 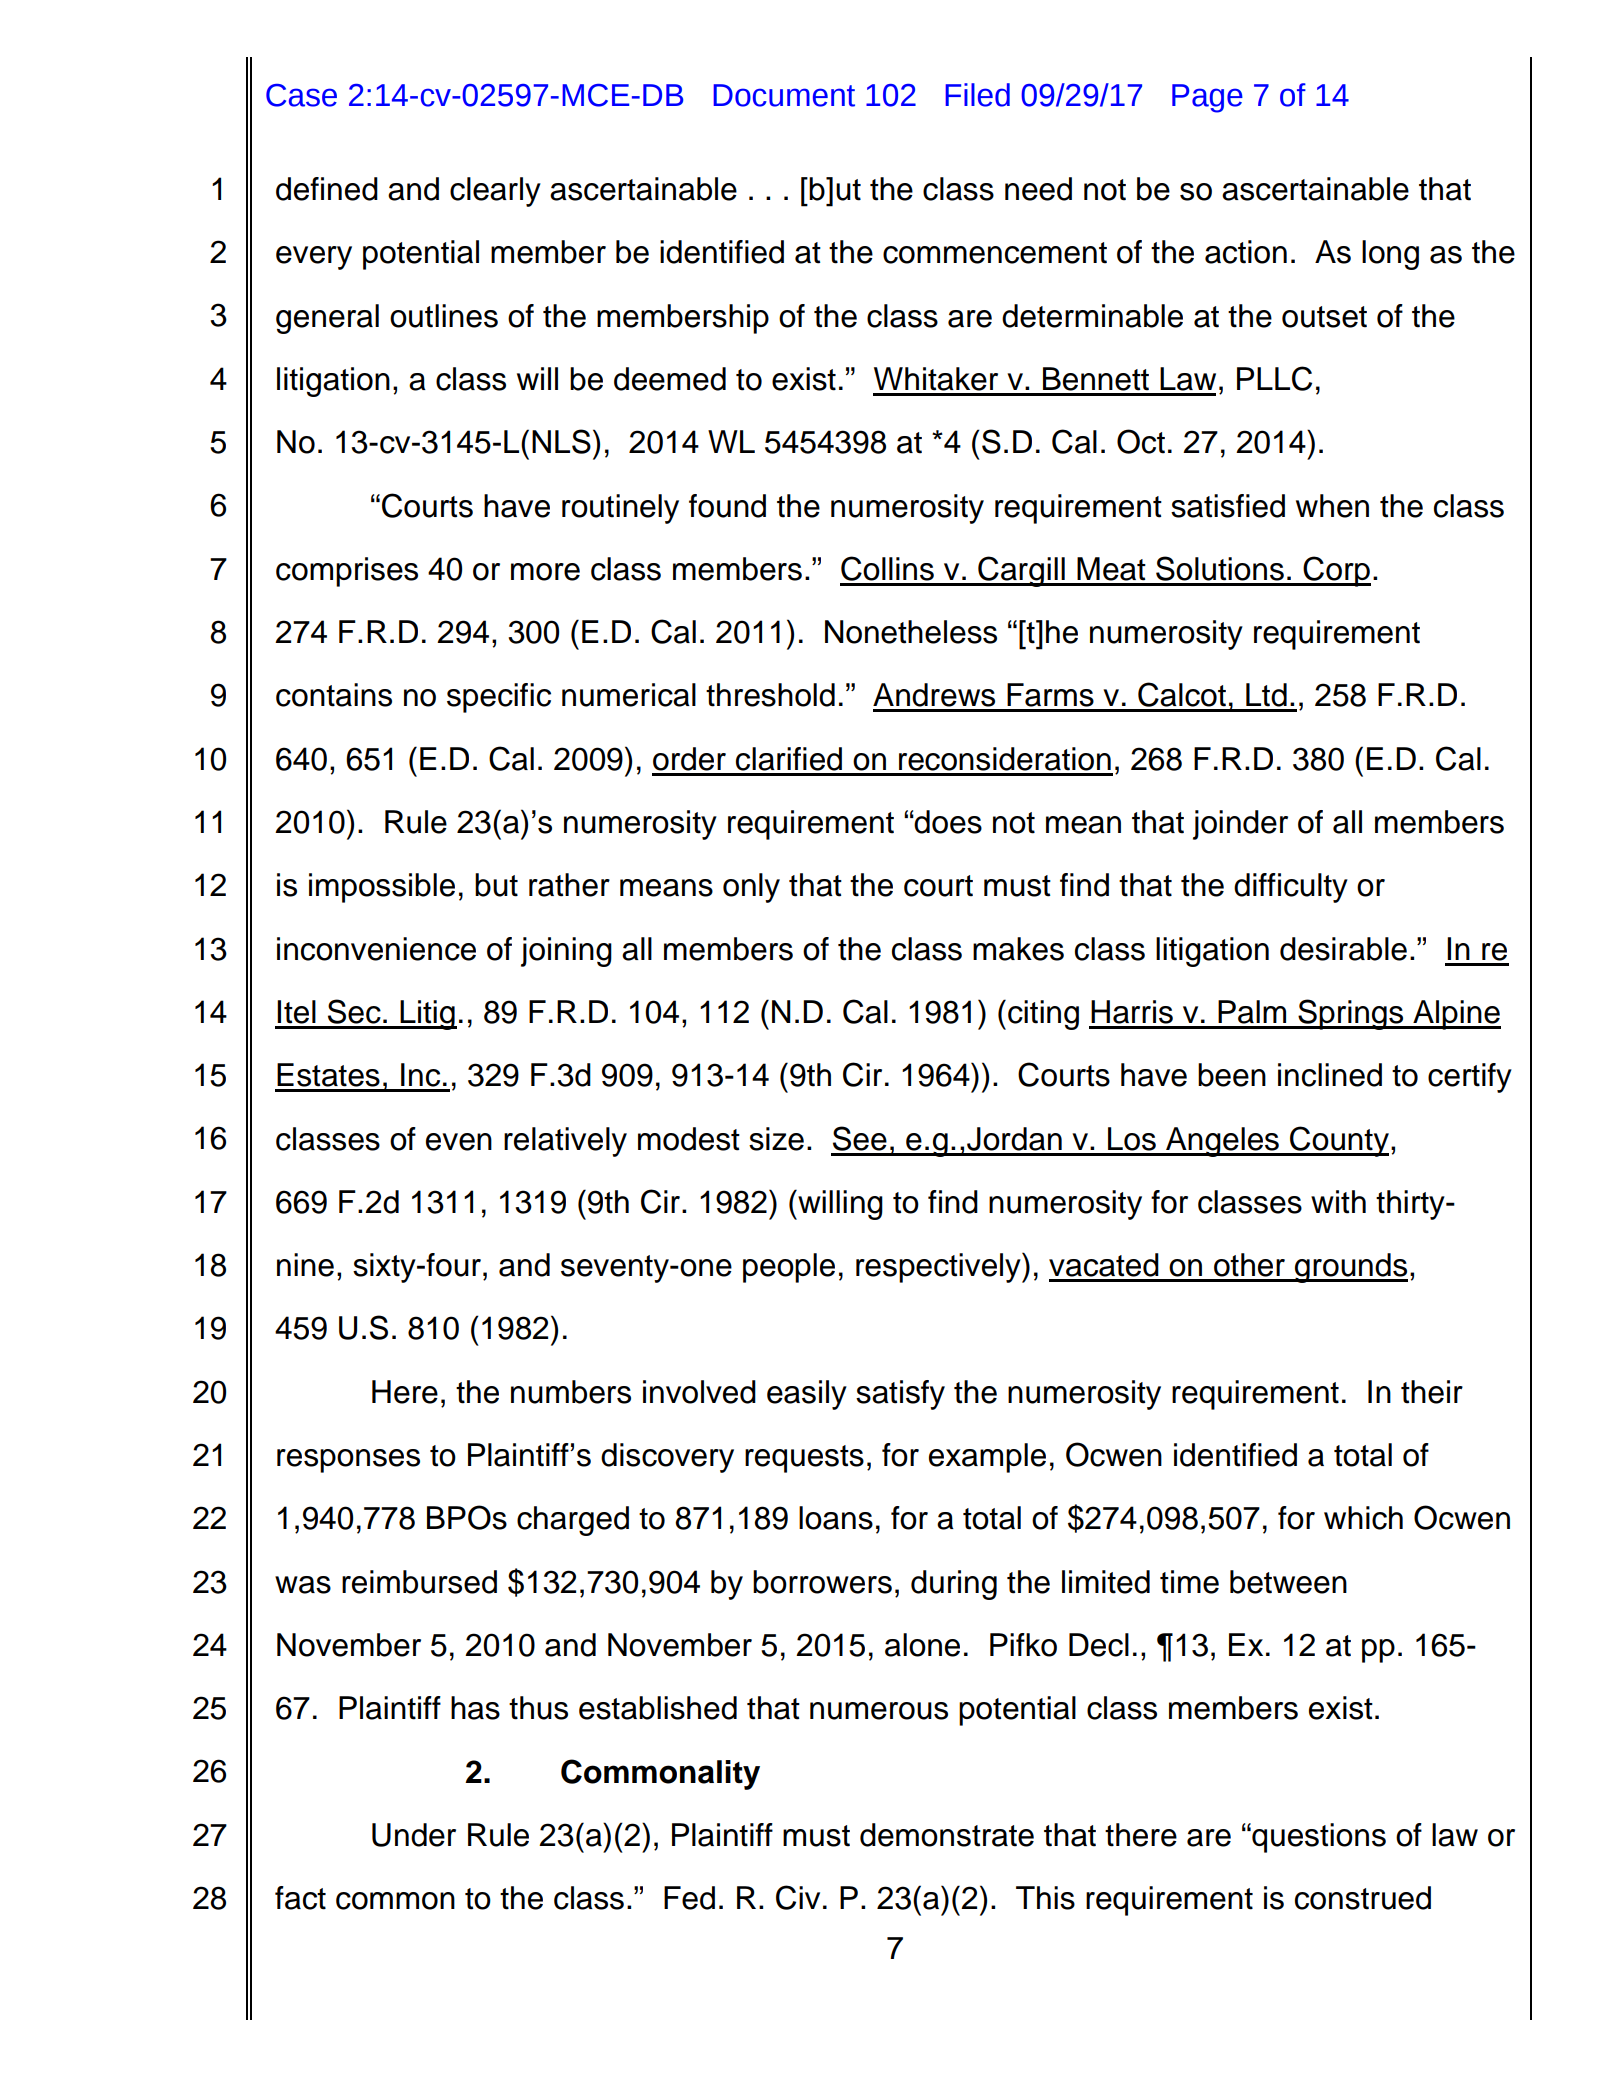 What do you see at coordinates (376, 949) in the page?
I see `inconvenience` at bounding box center [376, 949].
